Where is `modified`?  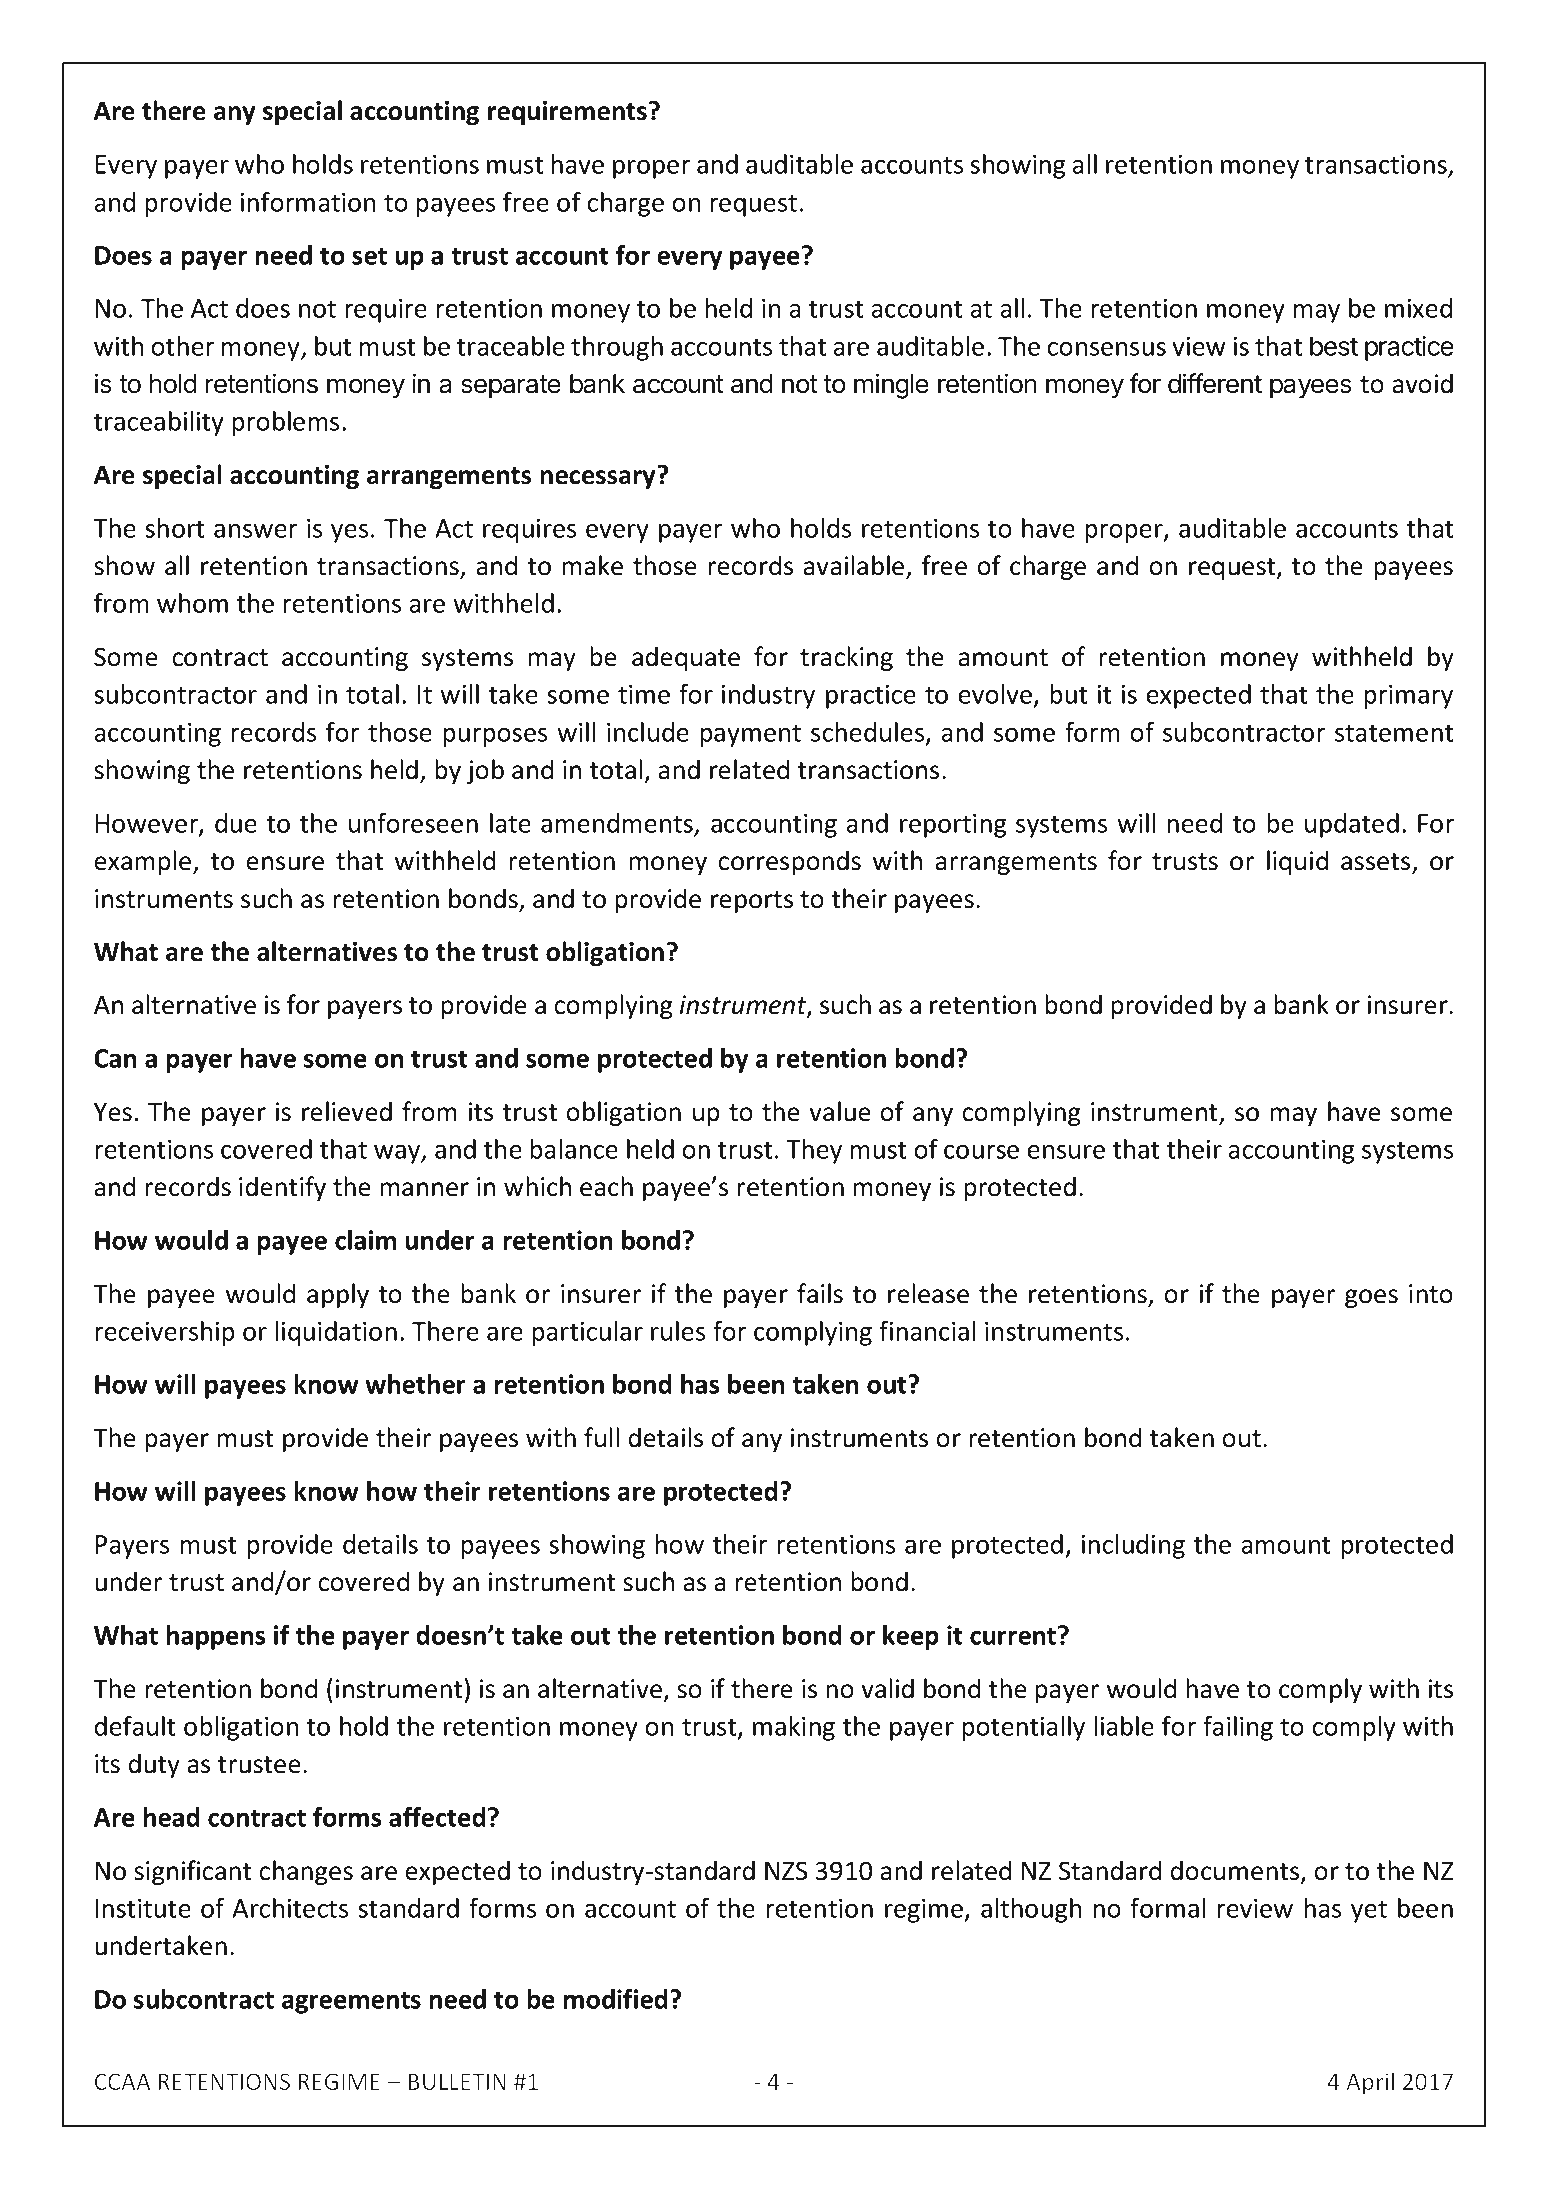
modified is located at coordinates (615, 1999).
